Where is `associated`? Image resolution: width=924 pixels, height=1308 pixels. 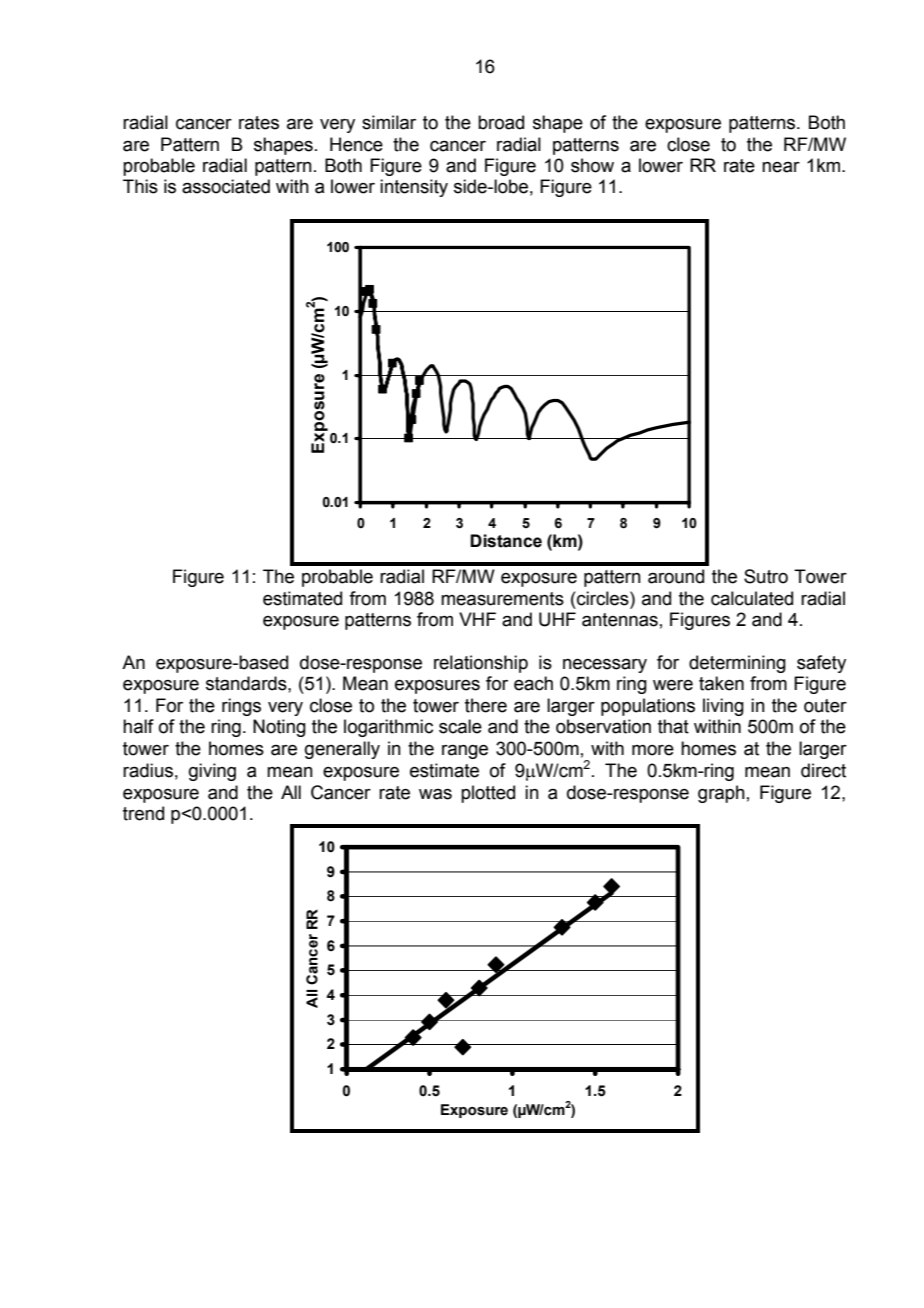
associated is located at coordinates (226, 186).
